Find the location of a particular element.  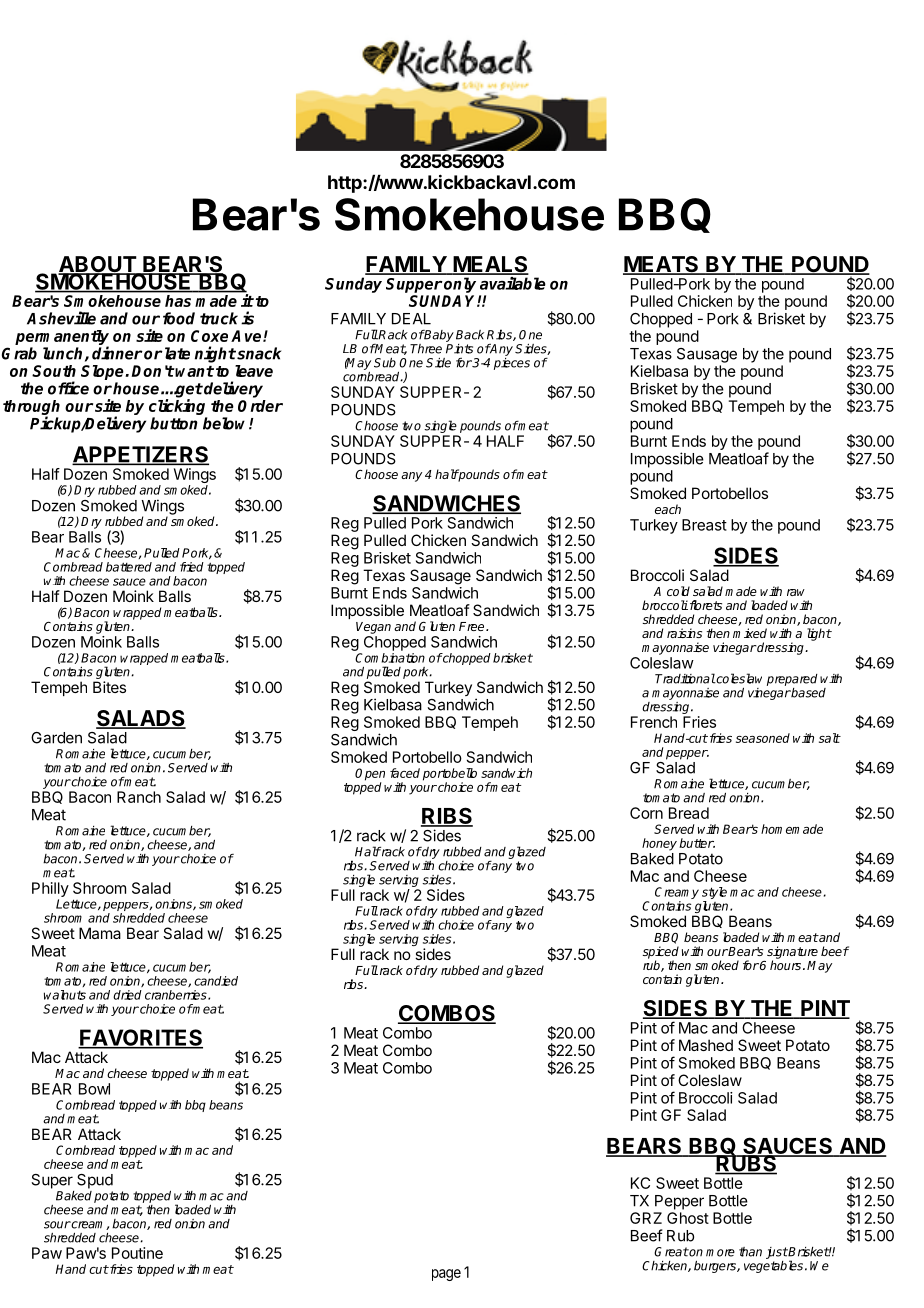

DEAL is located at coordinates (411, 319).
